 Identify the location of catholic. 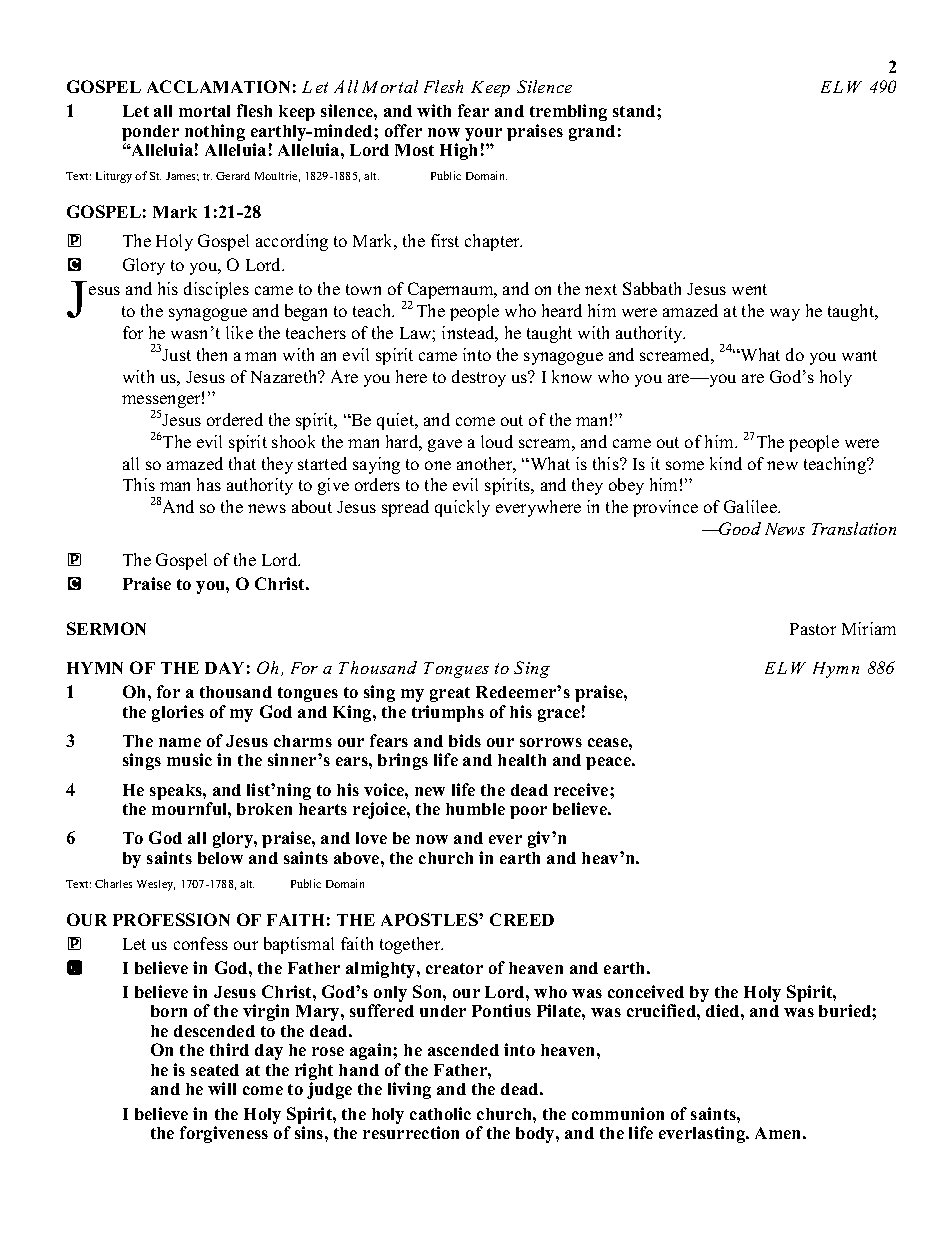
(440, 1113).
